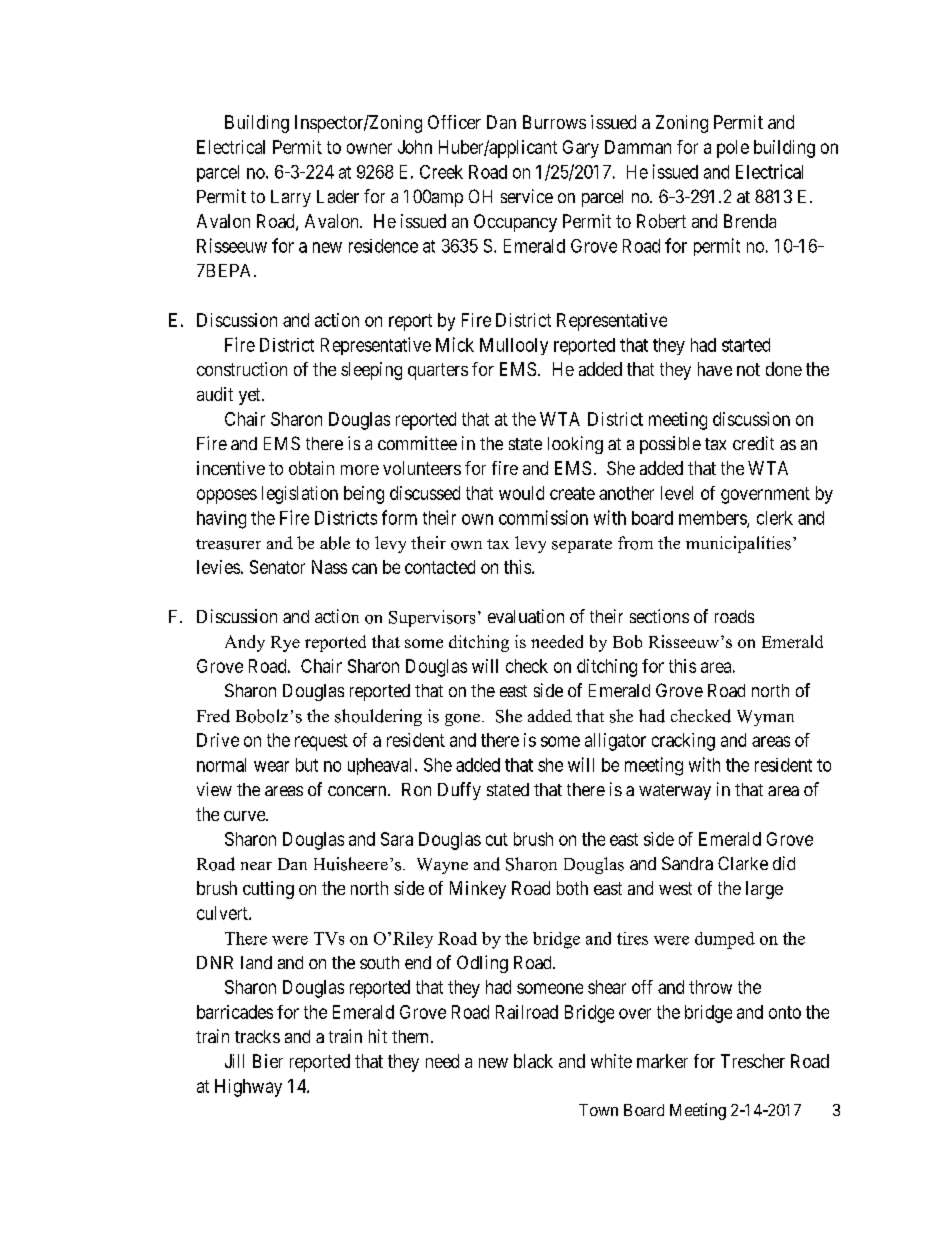 This screenshot has width=952, height=1233. What do you see at coordinates (268, 1061) in the screenshot?
I see `Bier` at bounding box center [268, 1061].
